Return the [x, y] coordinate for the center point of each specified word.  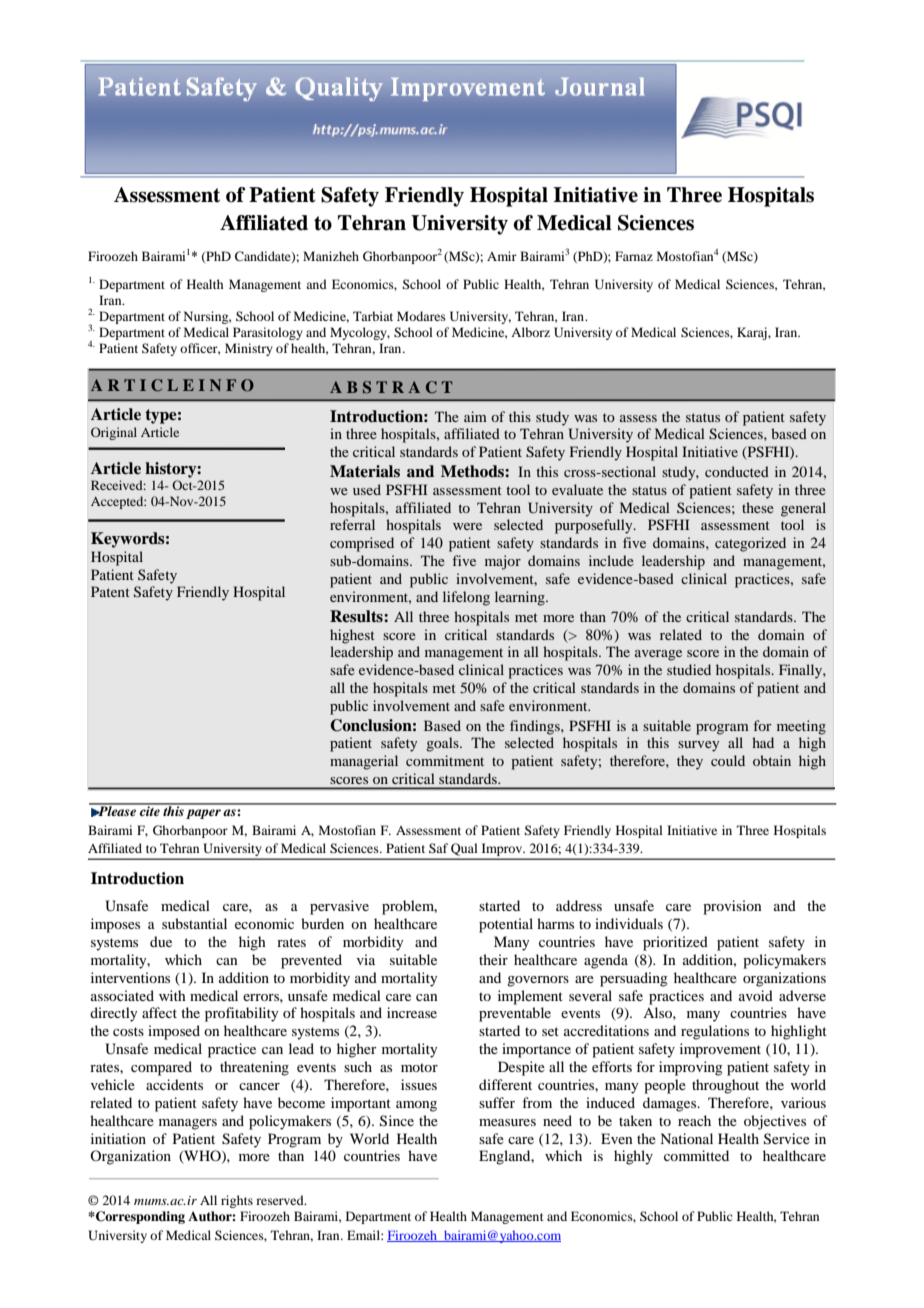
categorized [750, 544]
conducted [737, 471]
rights [237, 1201]
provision [732, 907]
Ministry [249, 349]
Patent [110, 591]
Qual [464, 849]
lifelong [466, 598]
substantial [194, 923]
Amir [502, 256]
